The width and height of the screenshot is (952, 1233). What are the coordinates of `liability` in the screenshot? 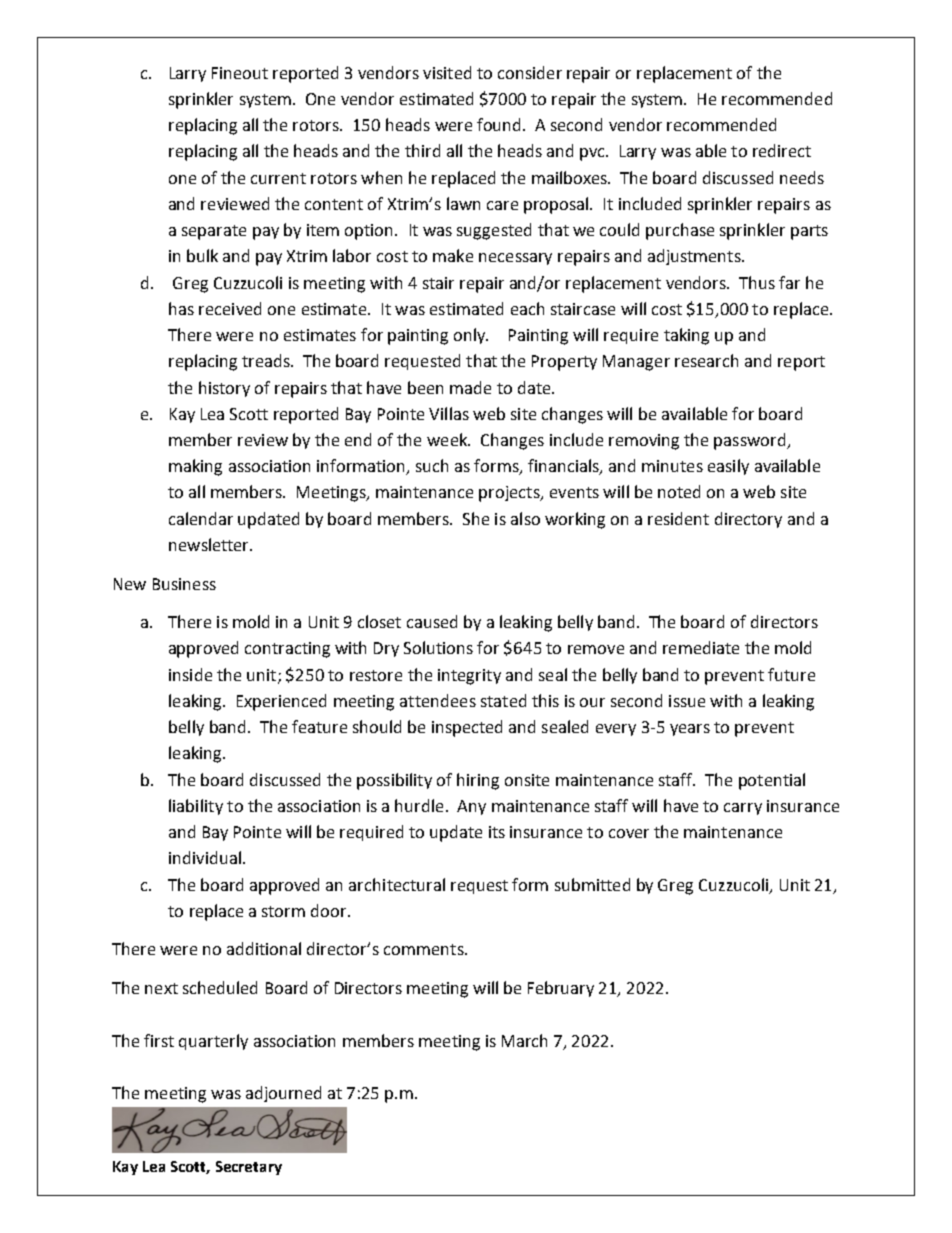 It's located at (196, 807).
